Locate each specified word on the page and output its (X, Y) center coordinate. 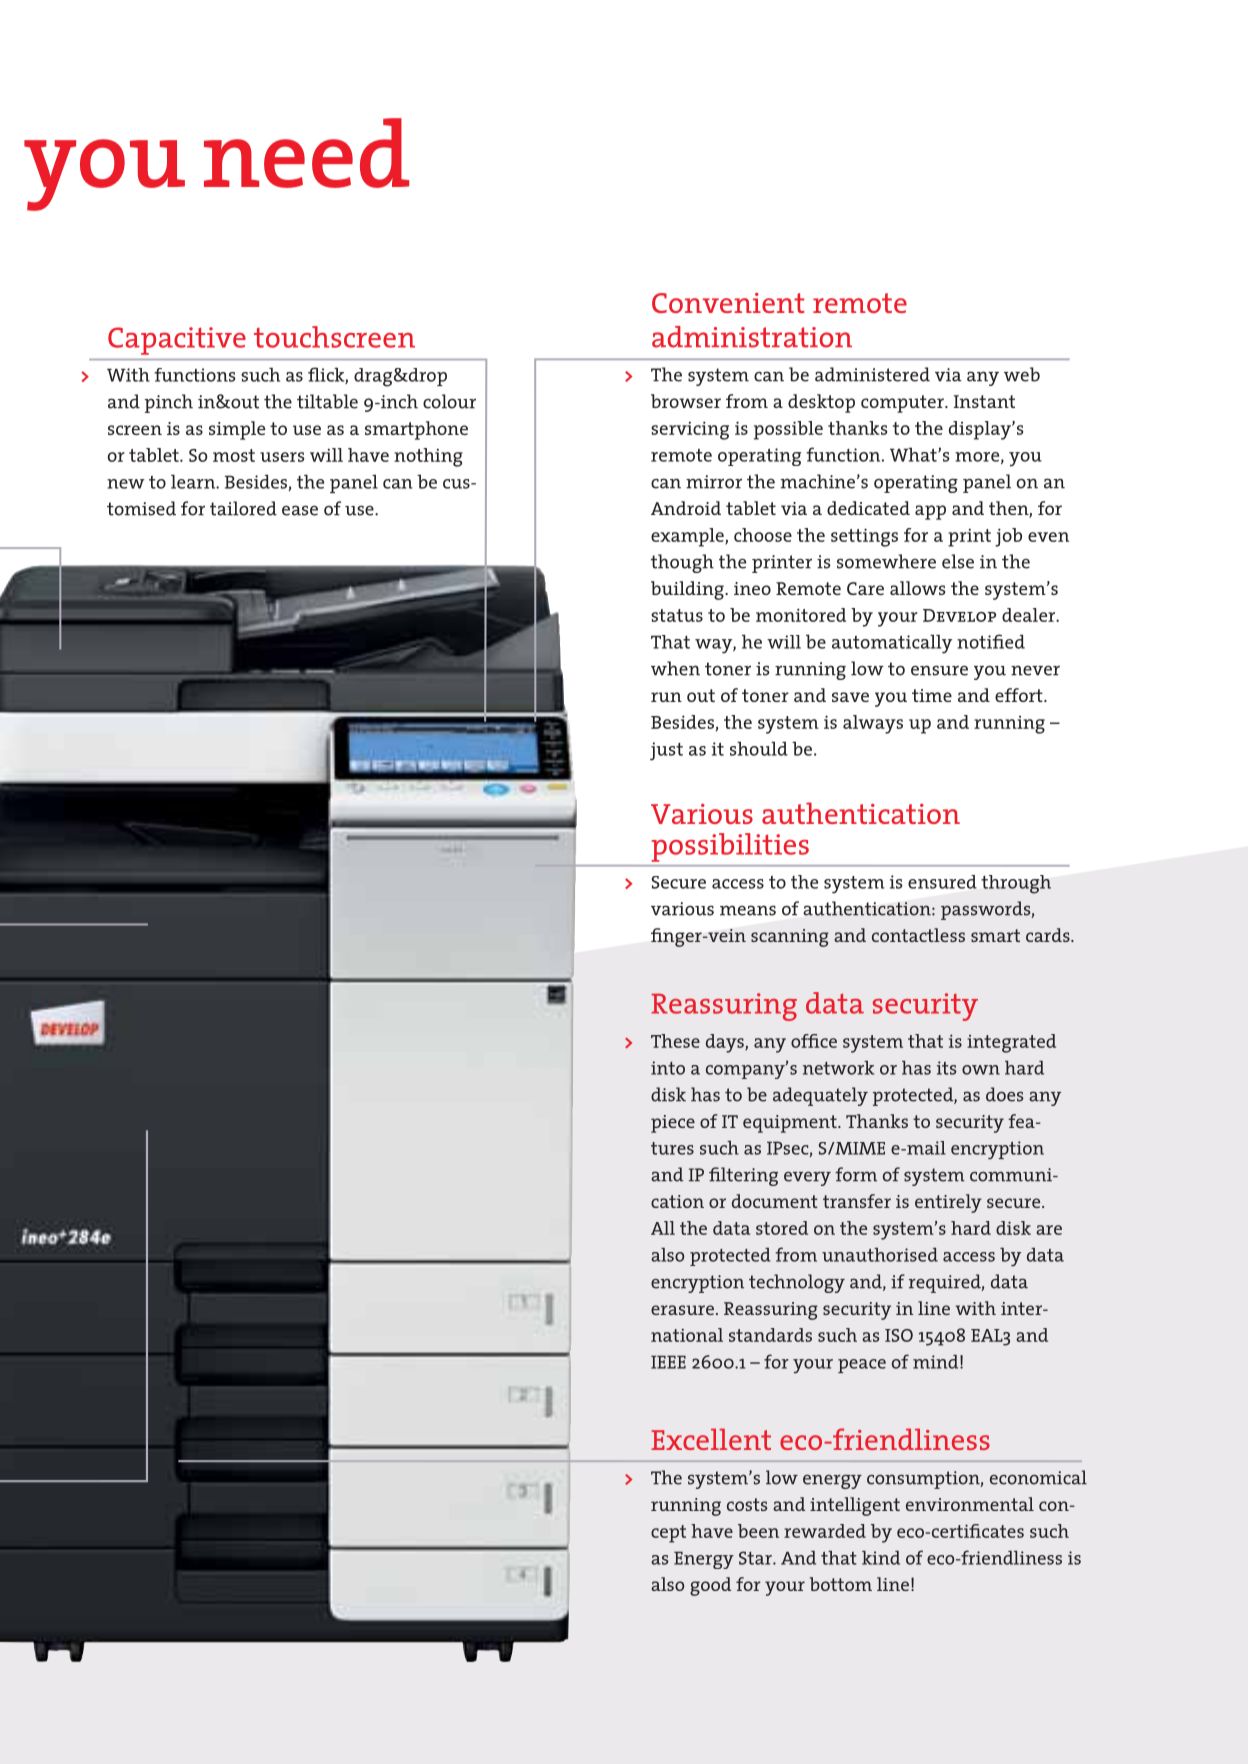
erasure (682, 1310)
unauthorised (880, 1255)
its (946, 1068)
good (710, 1586)
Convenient (728, 303)
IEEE (668, 1362)
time (932, 695)
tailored (243, 508)
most (234, 455)
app (930, 512)
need (306, 153)
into (668, 1068)
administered (872, 374)
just (666, 751)
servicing (690, 430)
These (675, 1041)
